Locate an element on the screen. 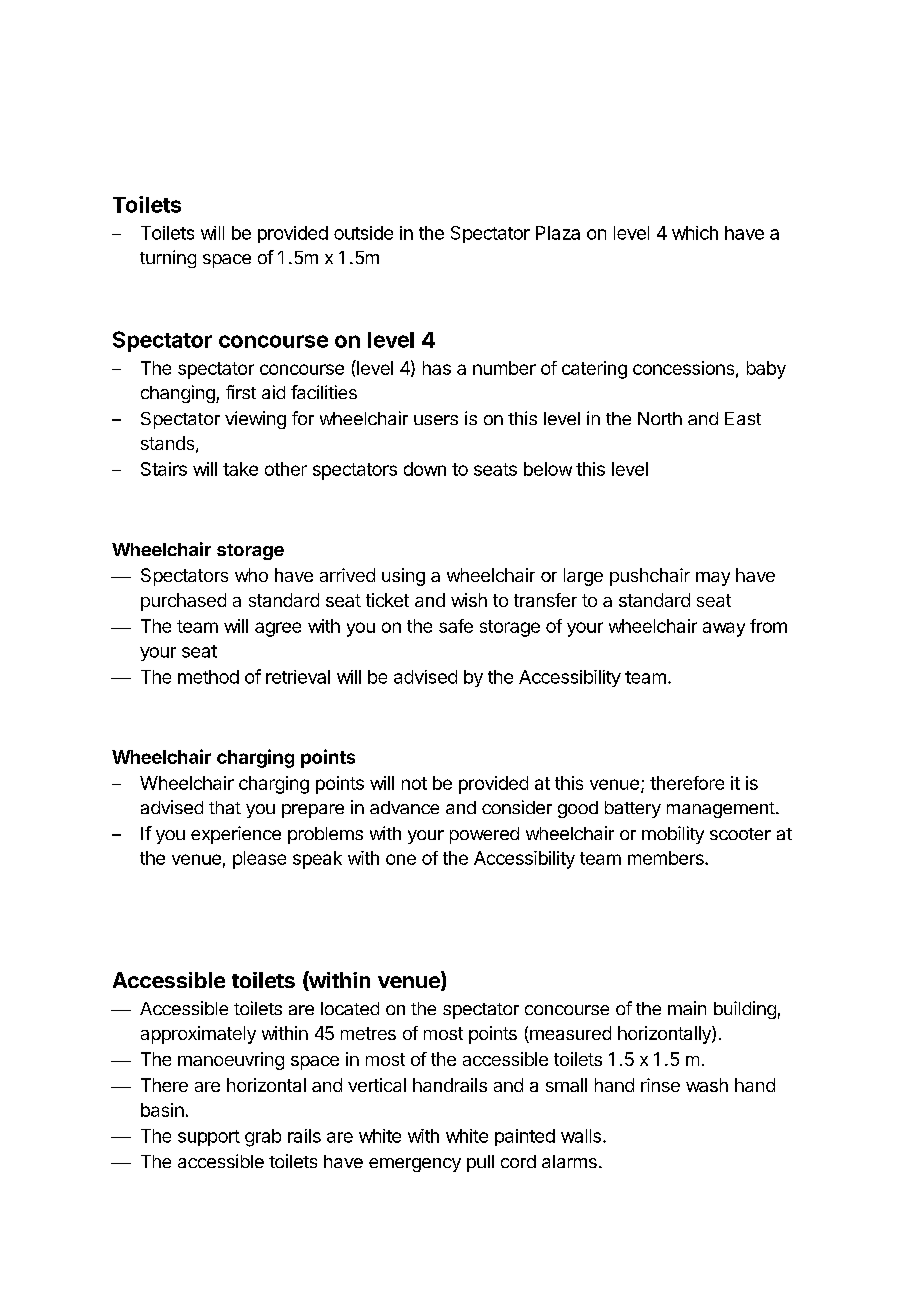 This screenshot has height=1308, width=924. Plaza is located at coordinates (558, 233).
